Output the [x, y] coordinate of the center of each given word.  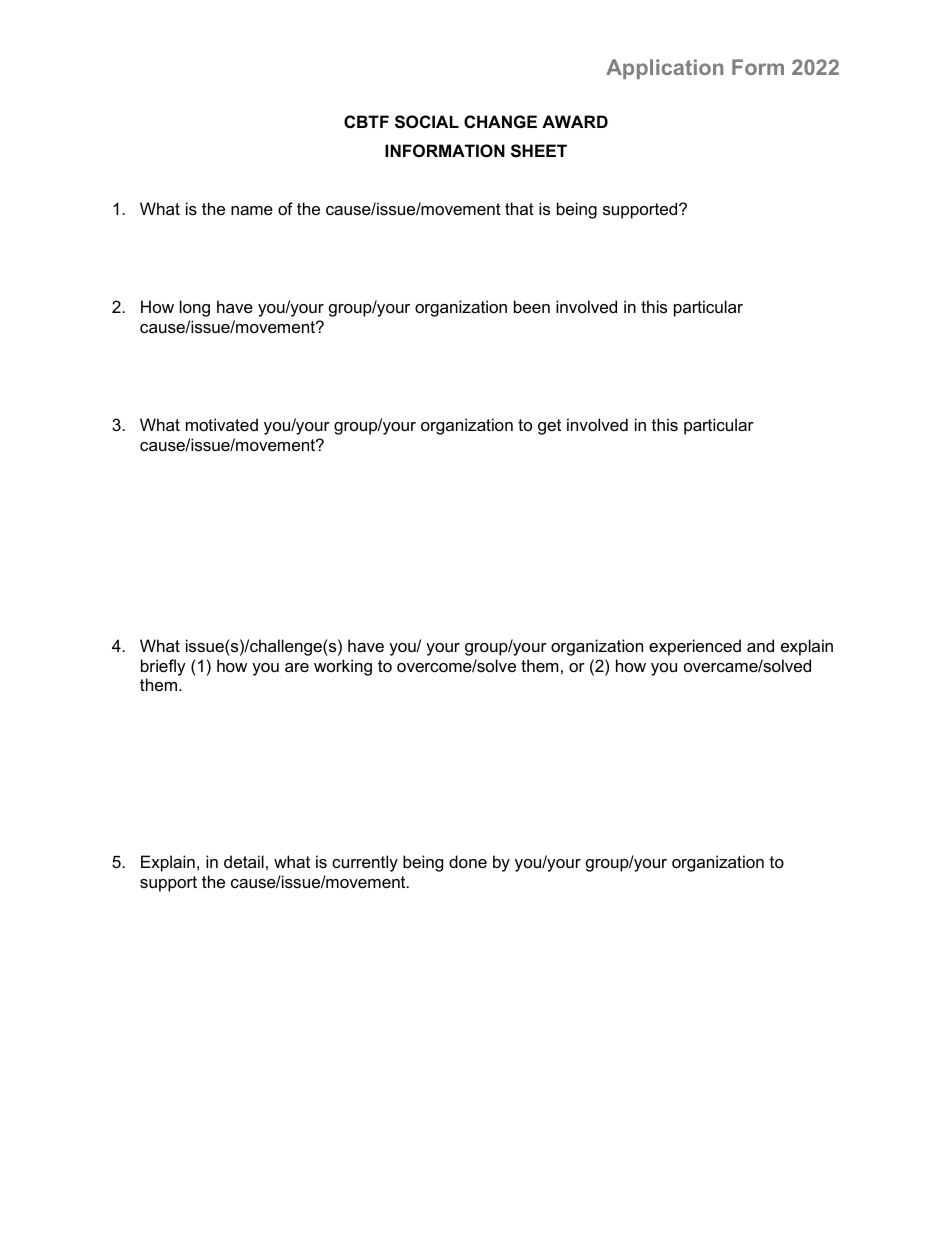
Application [664, 69]
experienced [695, 647]
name [252, 210]
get [549, 427]
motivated [222, 424]
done [468, 861]
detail [244, 861]
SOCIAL [427, 122]
